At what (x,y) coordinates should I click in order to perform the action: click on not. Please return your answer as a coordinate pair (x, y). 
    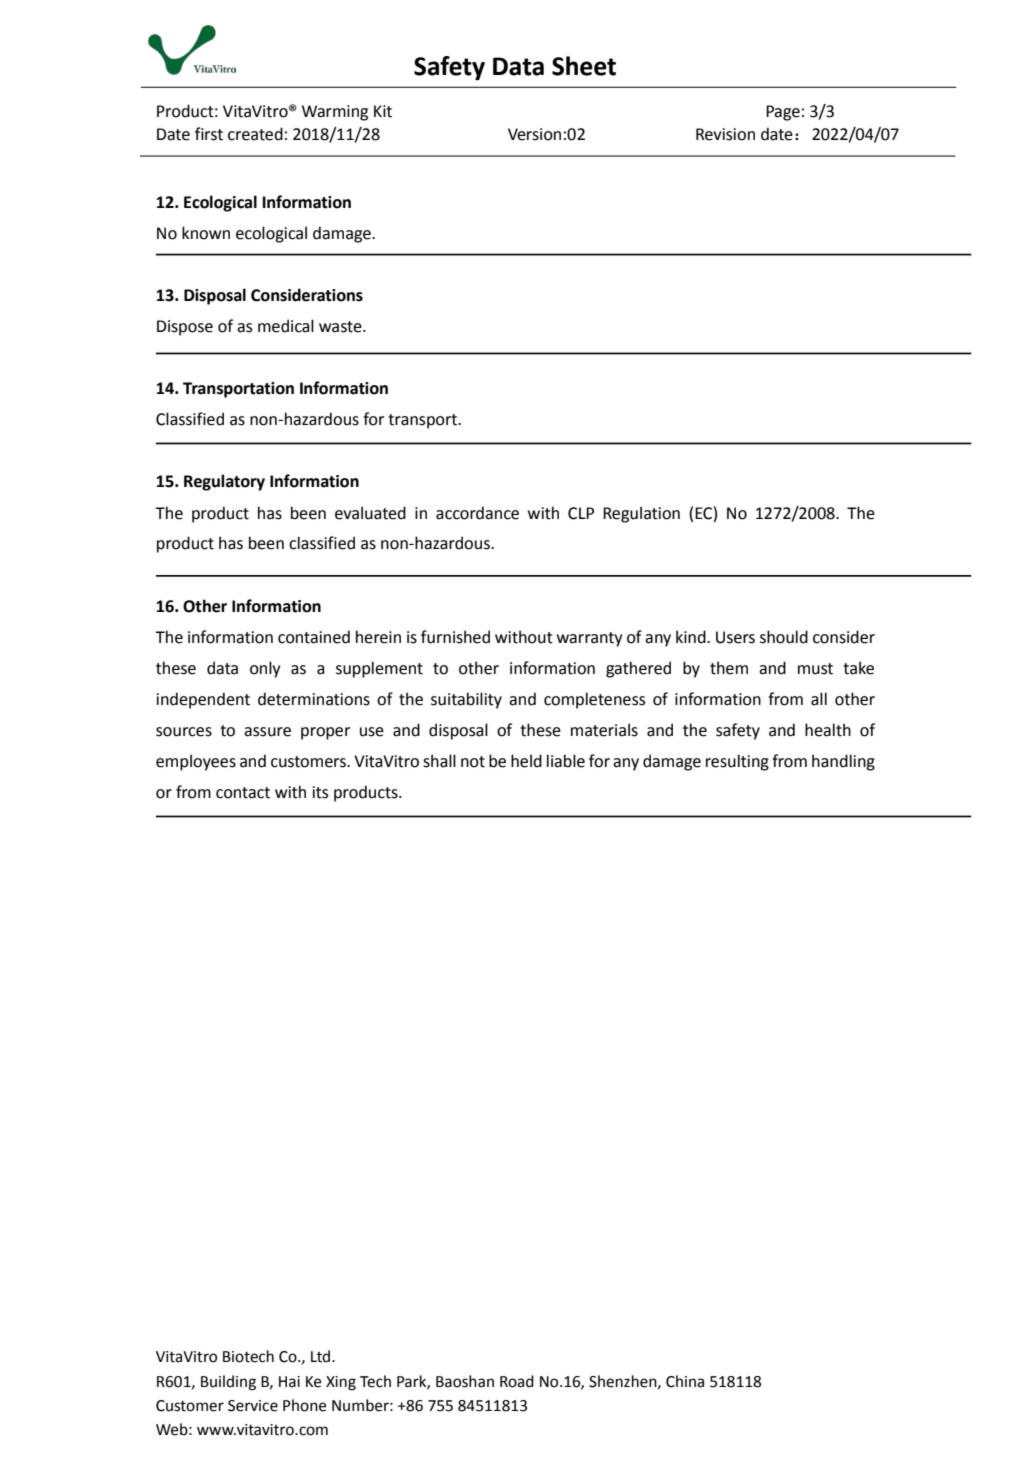
    Looking at the image, I should click on (473, 762).
